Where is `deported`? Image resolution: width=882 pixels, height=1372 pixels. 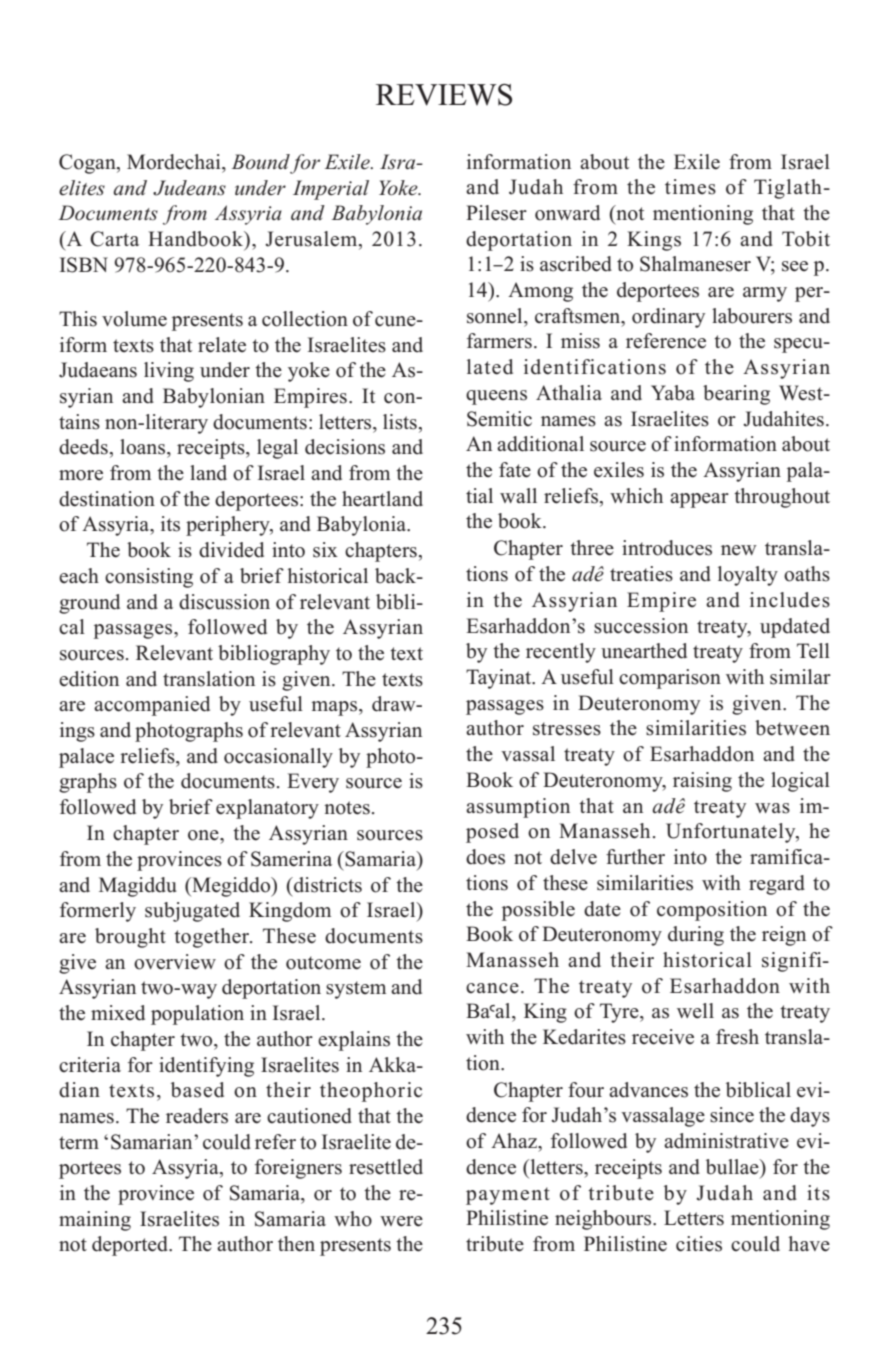
deported is located at coordinates (131, 1246).
